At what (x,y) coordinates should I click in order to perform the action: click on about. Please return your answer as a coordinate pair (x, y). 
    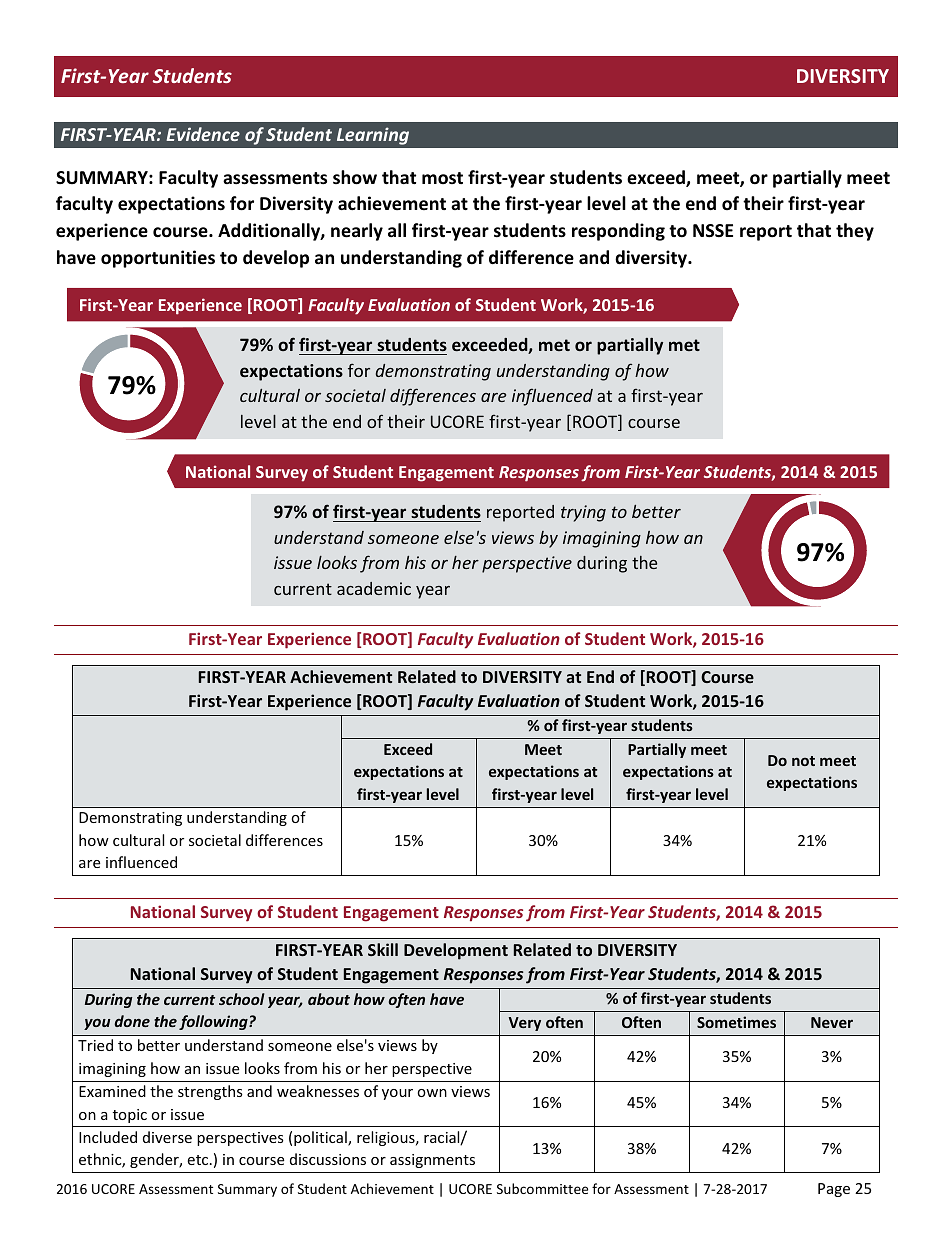
    Looking at the image, I should click on (329, 999).
